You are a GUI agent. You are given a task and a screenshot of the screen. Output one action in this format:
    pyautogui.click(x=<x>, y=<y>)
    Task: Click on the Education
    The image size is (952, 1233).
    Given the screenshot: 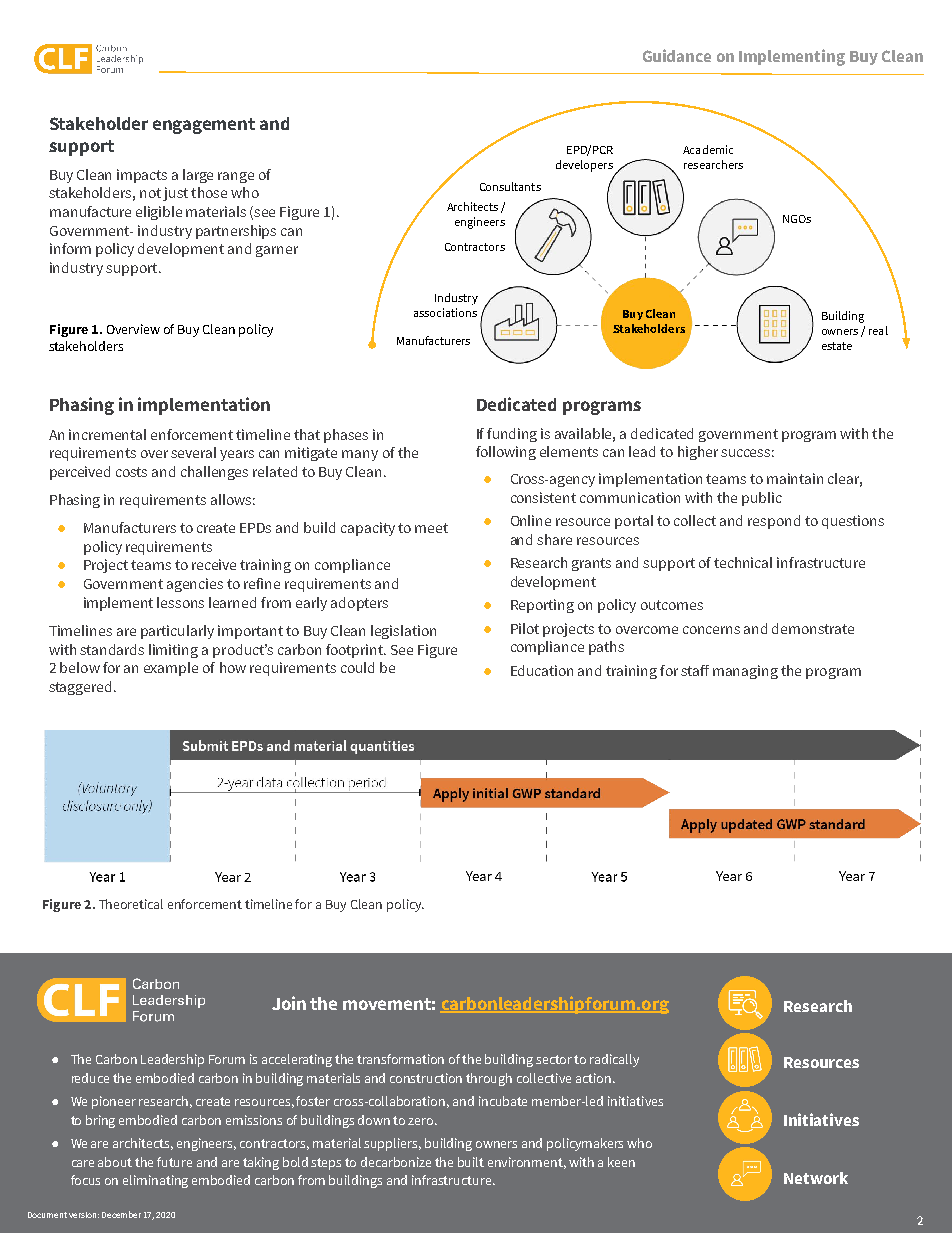 What is the action you would take?
    pyautogui.click(x=542, y=670)
